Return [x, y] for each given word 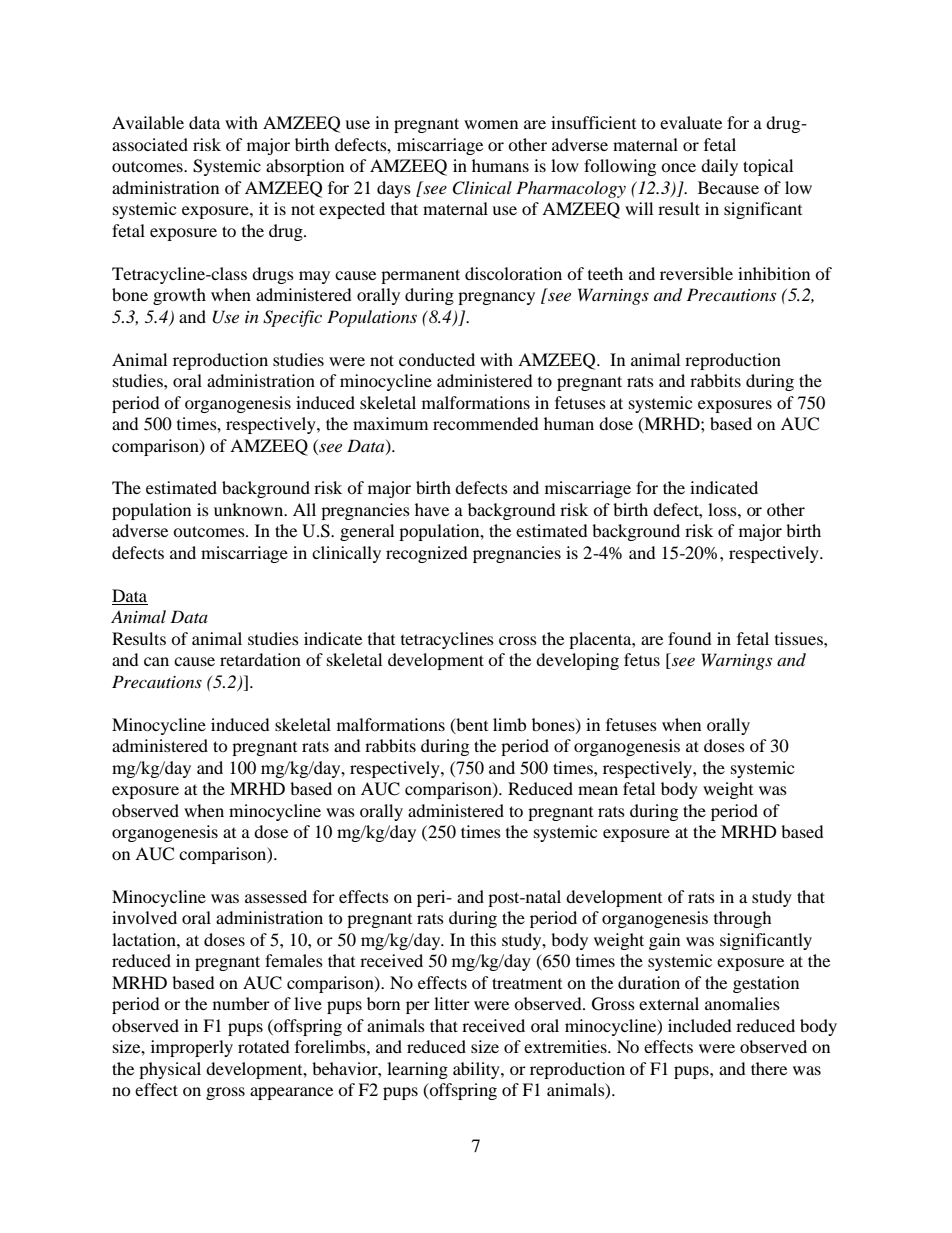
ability [477, 1070]
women [491, 124]
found [690, 638]
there [769, 1068]
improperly [192, 1048]
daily [719, 167]
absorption [305, 167]
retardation [260, 659]
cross [518, 640]
